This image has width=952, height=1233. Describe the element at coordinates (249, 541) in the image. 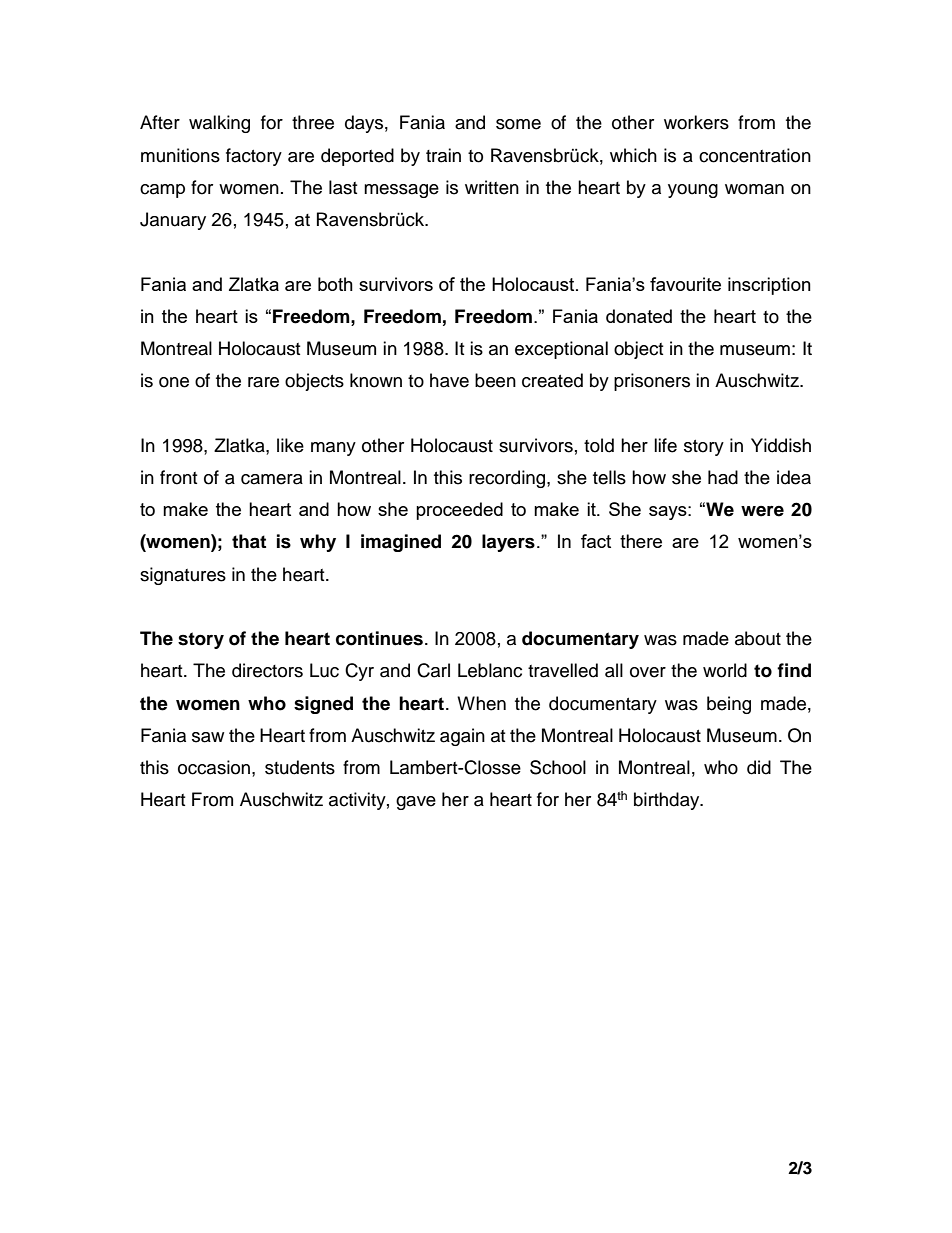

I see `that` at that location.
